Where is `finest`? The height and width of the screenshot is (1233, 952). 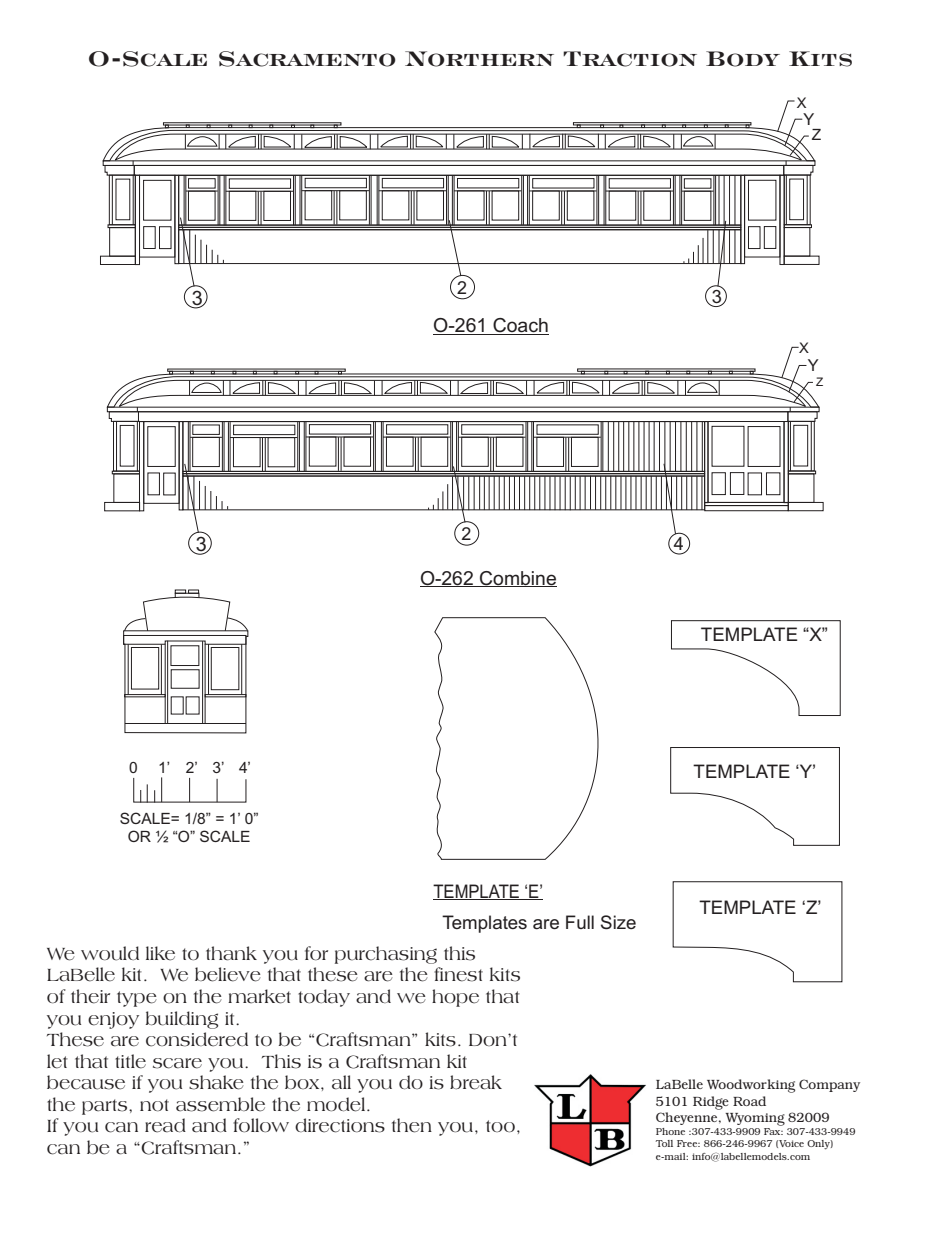 finest is located at coordinates (458, 974).
